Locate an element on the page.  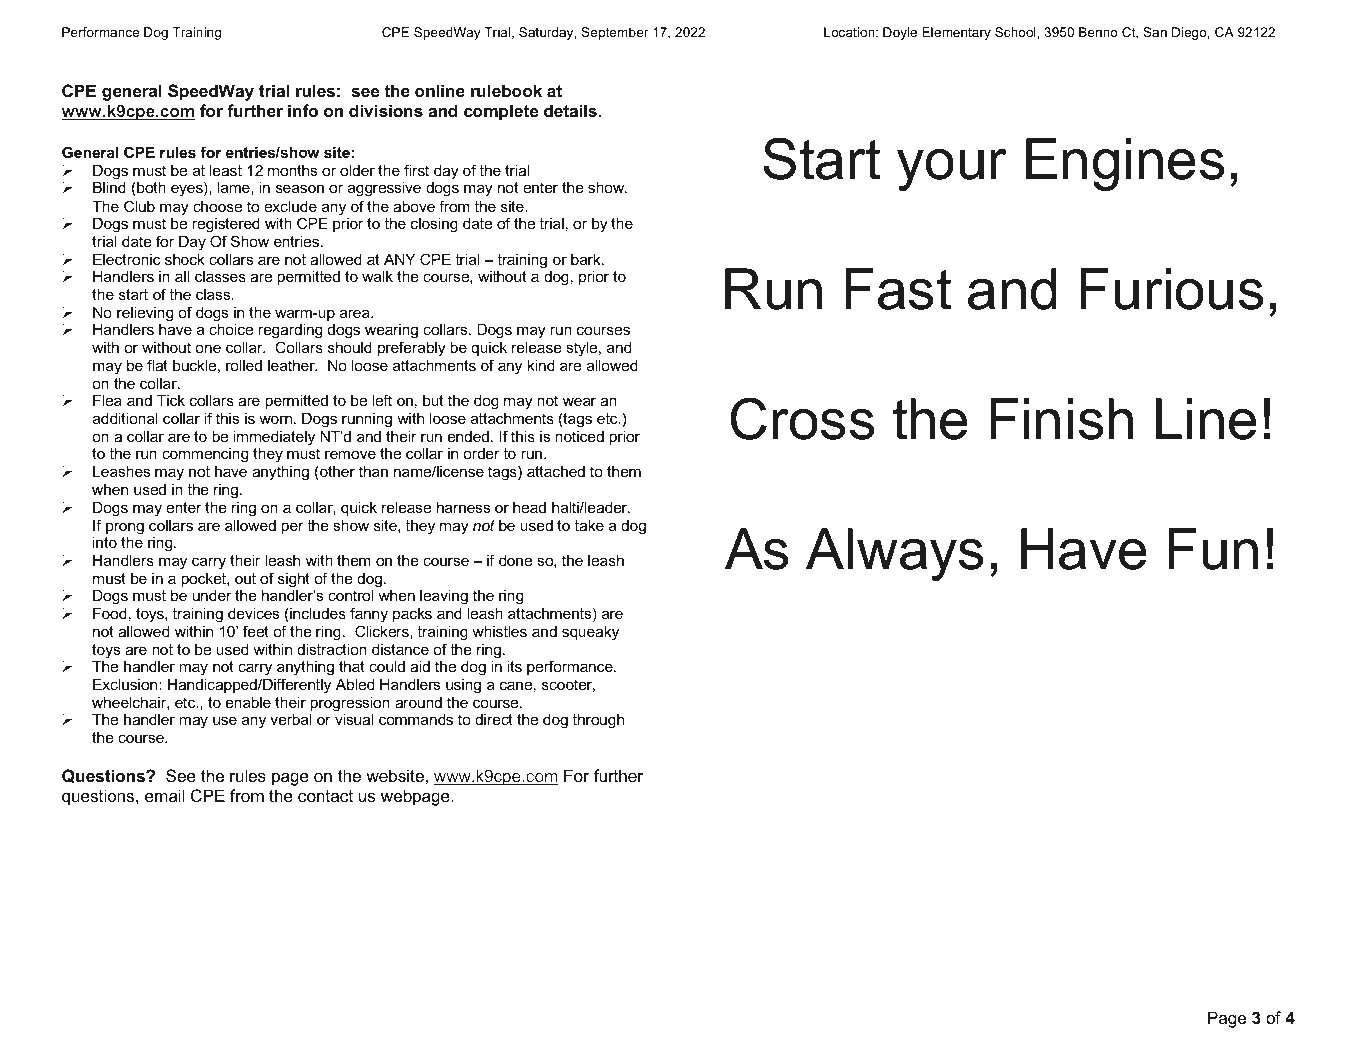
Finish is located at coordinates (1061, 419).
